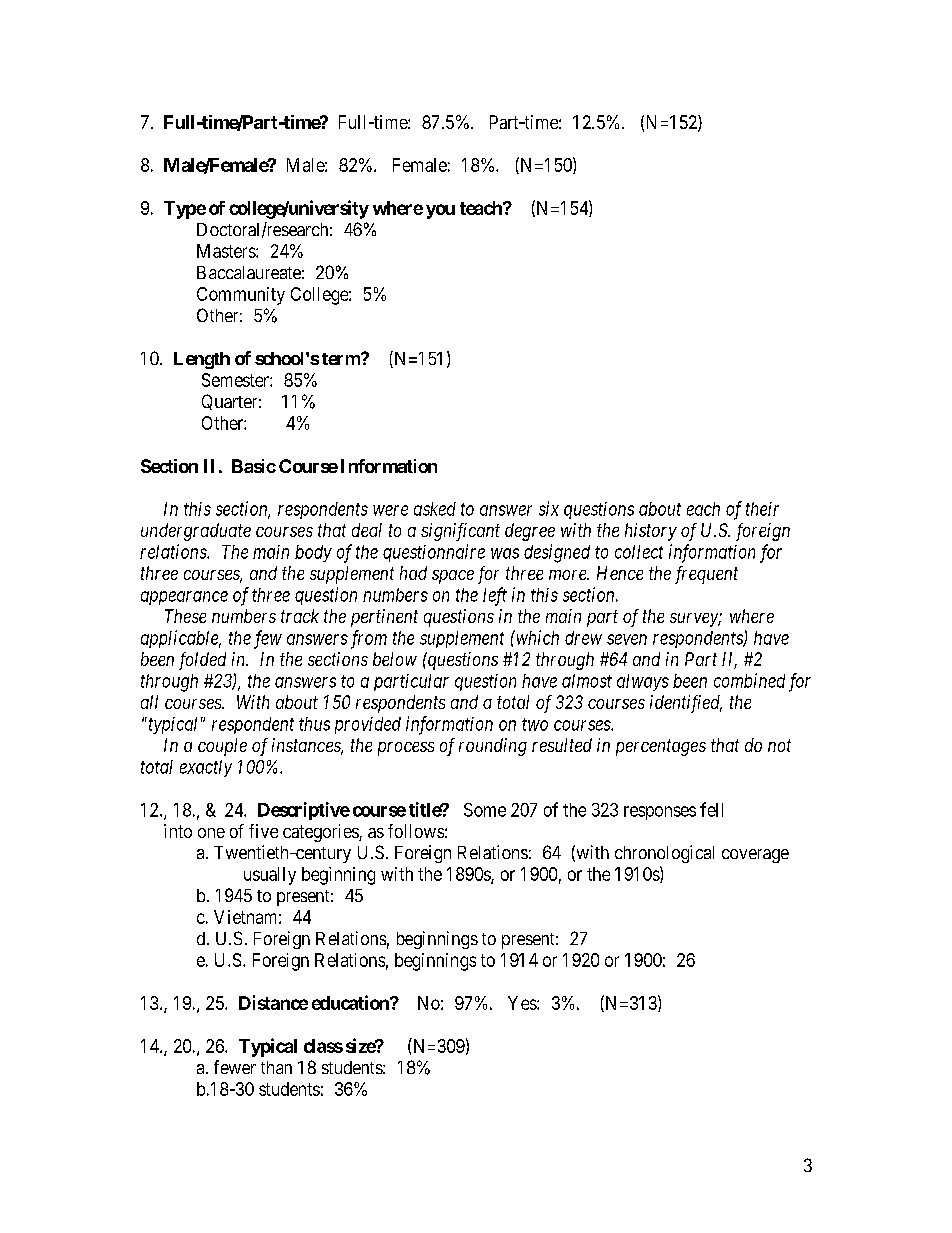 The image size is (952, 1233). I want to click on you, so click(440, 211).
